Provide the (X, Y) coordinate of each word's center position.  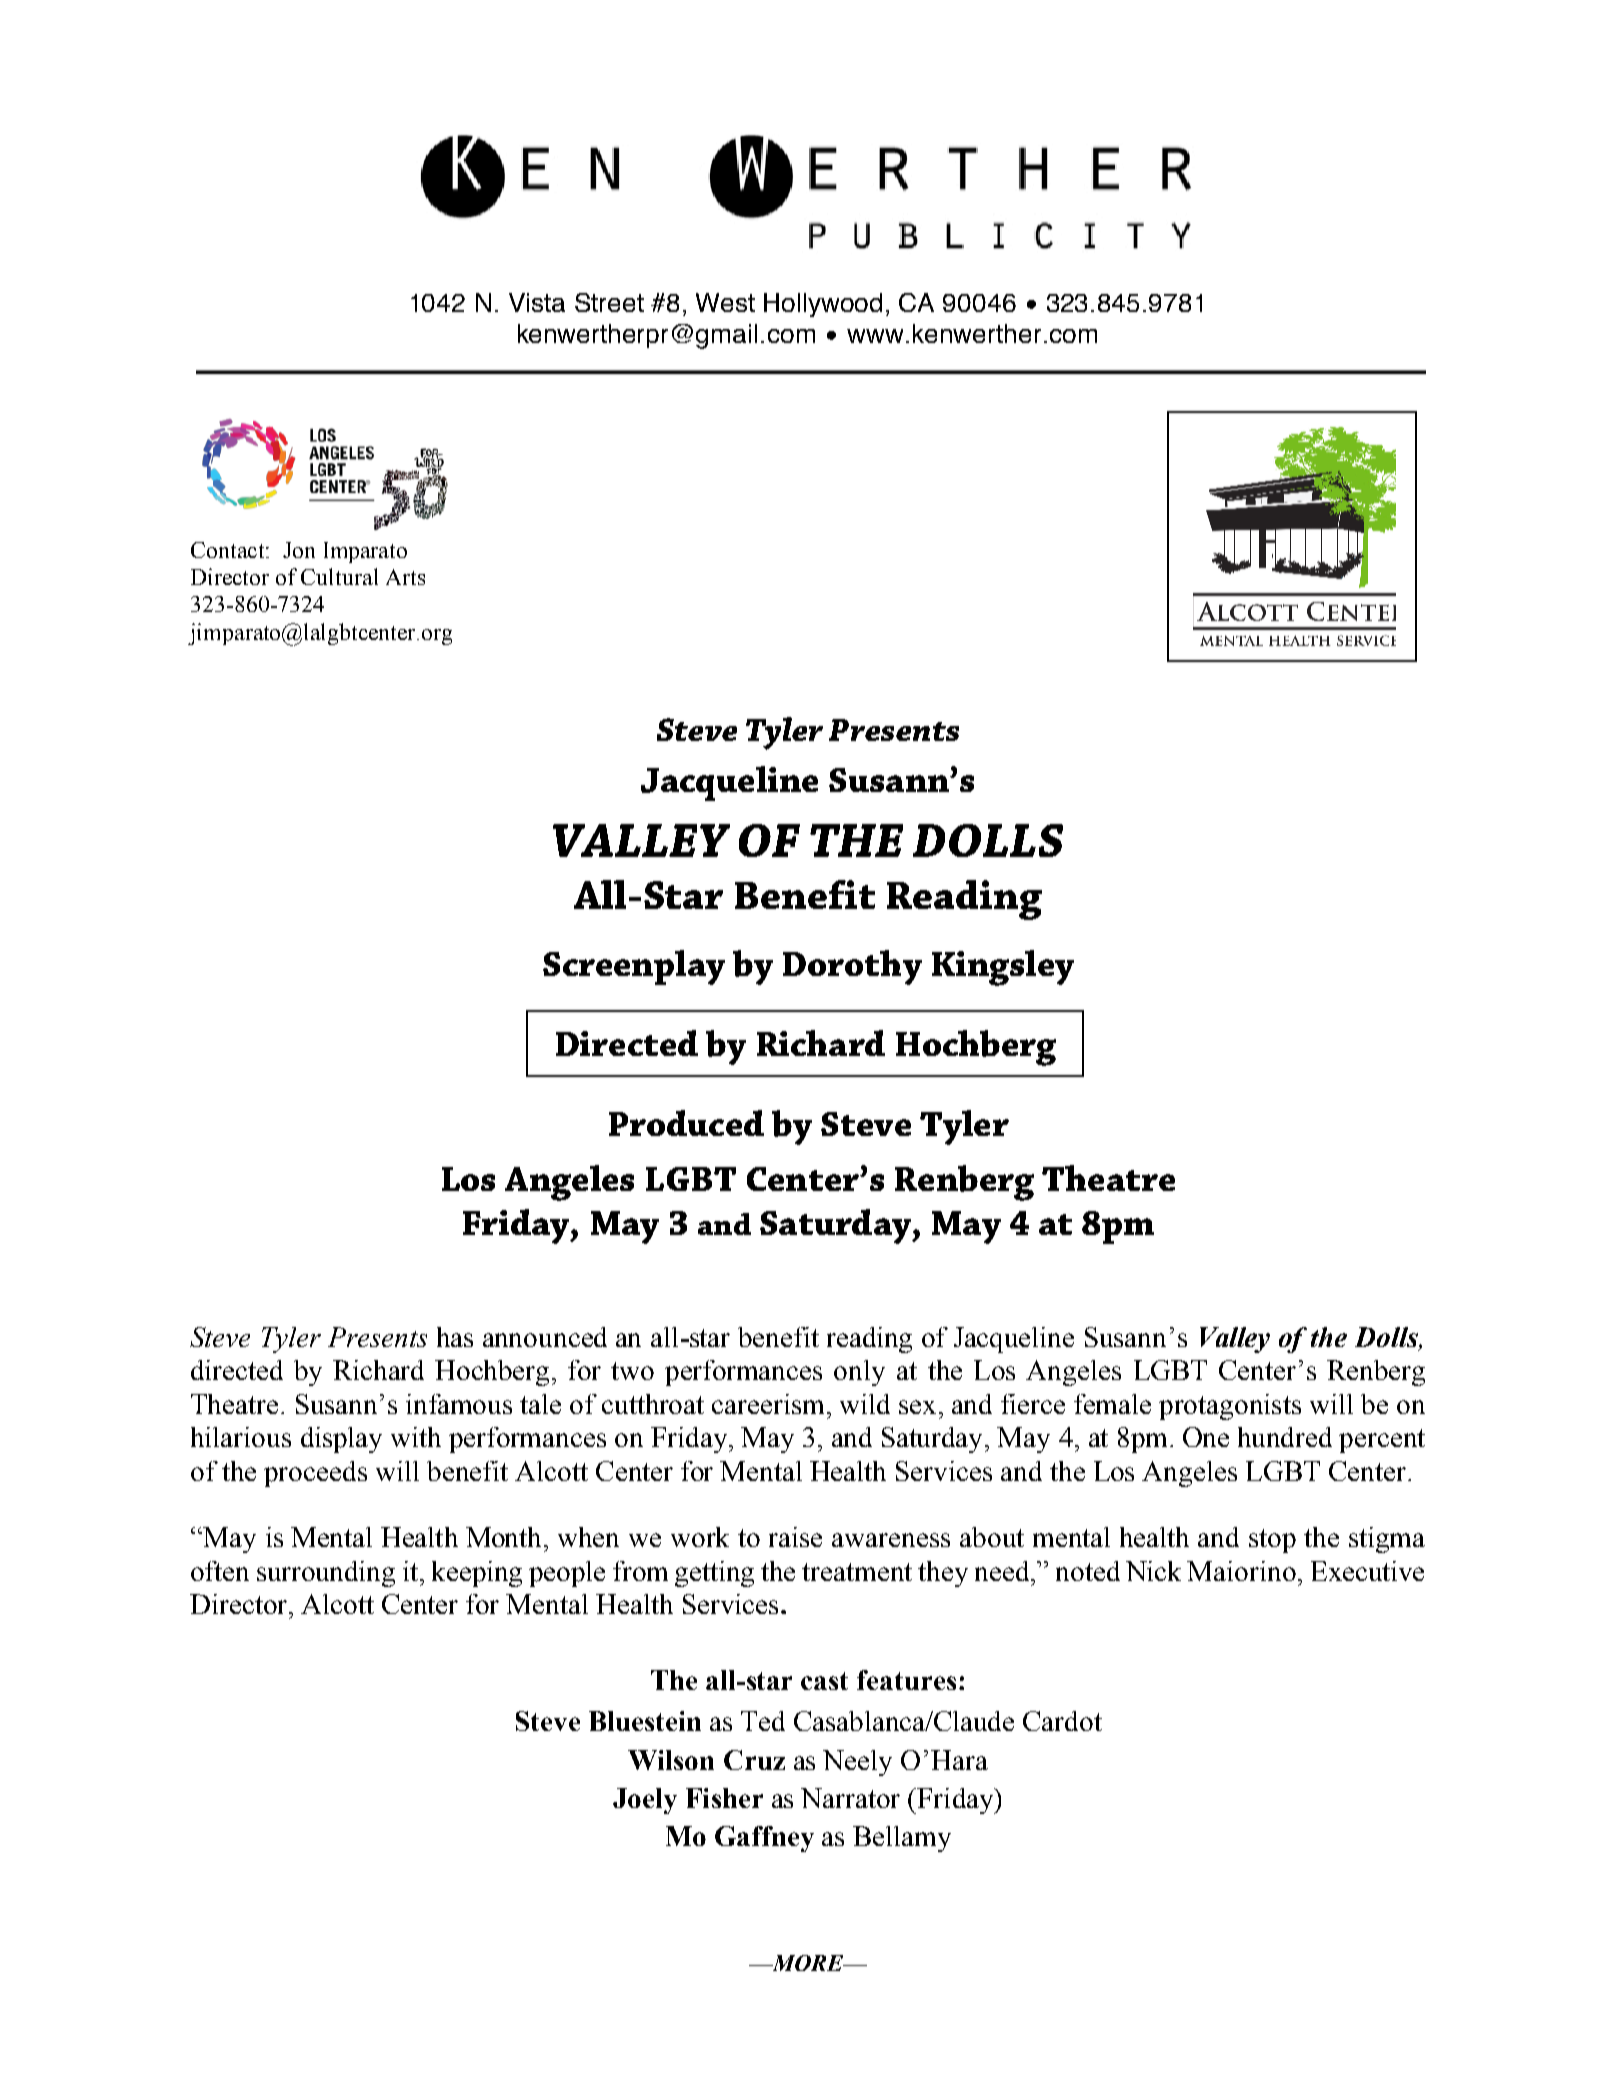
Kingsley (1003, 968)
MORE (807, 1963)
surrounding (326, 1574)
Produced (686, 1123)
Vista (537, 302)
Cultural (339, 576)
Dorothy (852, 967)
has (455, 1337)
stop (1272, 1541)
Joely (645, 1801)
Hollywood (823, 305)
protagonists (1230, 1407)
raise (795, 1537)
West (725, 302)
